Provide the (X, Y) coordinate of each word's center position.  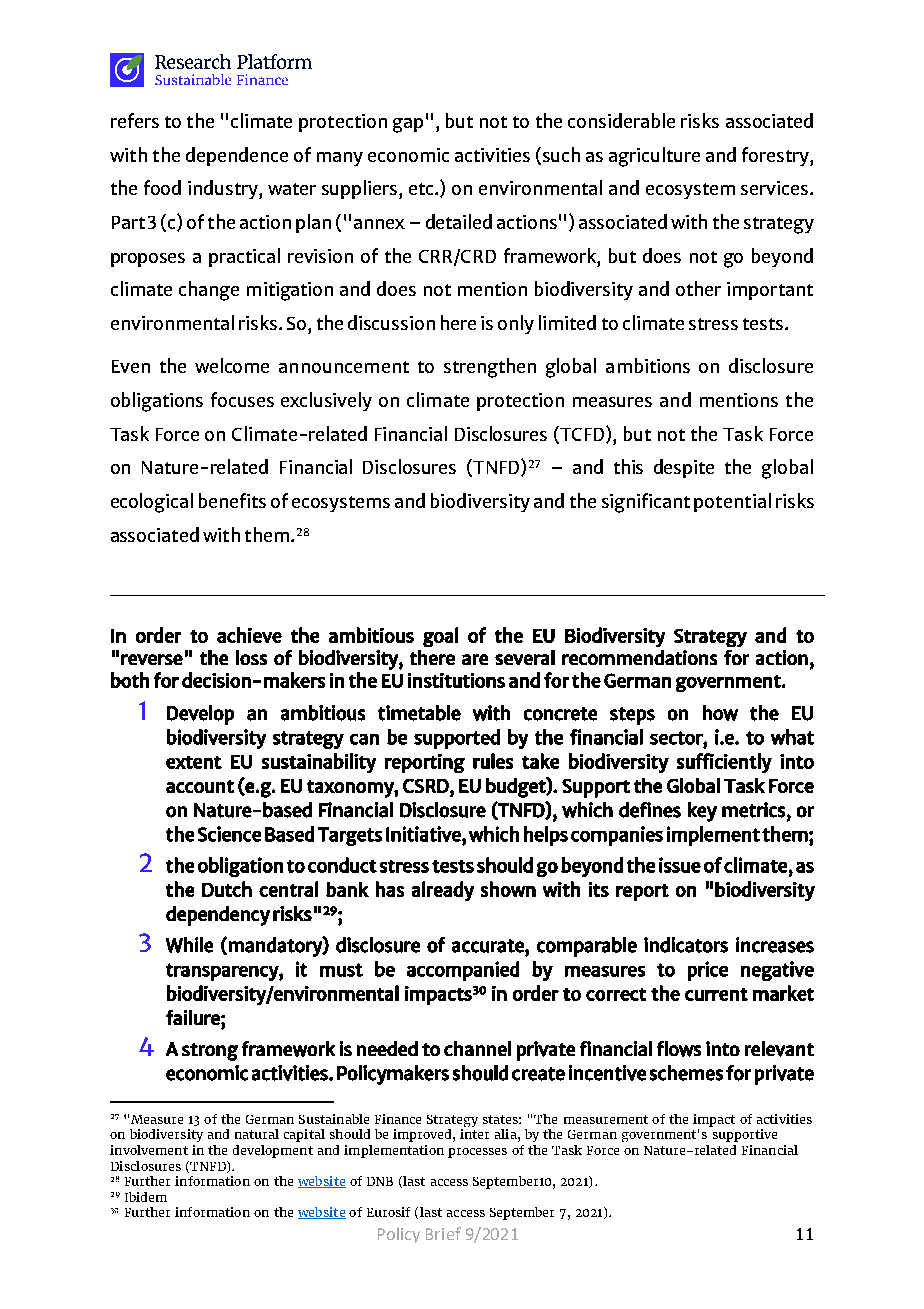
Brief (443, 1233)
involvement (149, 1150)
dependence (237, 156)
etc (422, 189)
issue (680, 865)
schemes (686, 1073)
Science (229, 834)
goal (440, 637)
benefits (232, 500)
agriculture (654, 157)
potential (732, 502)
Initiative (424, 834)
